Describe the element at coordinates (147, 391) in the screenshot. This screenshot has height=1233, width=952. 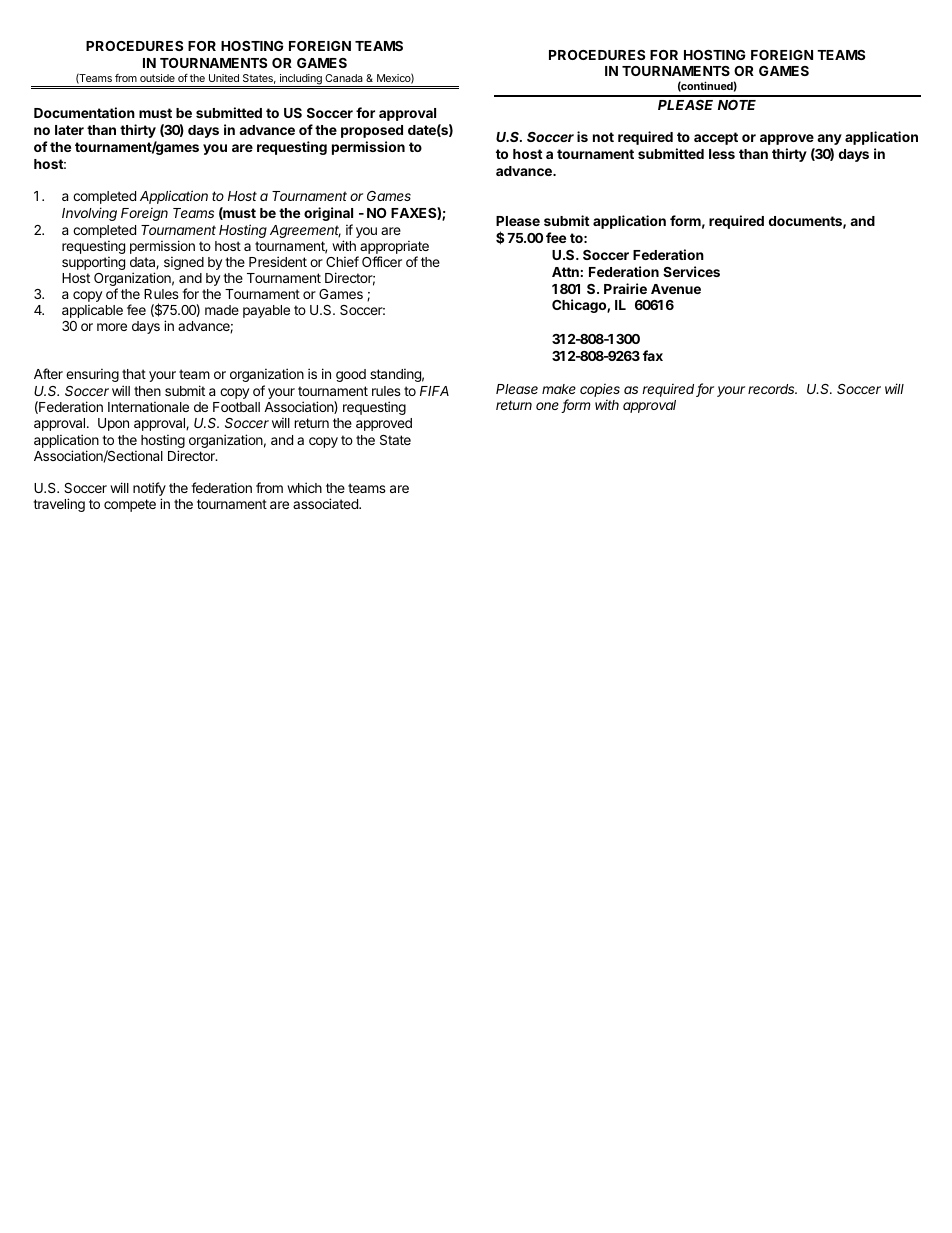
I see `then` at that location.
